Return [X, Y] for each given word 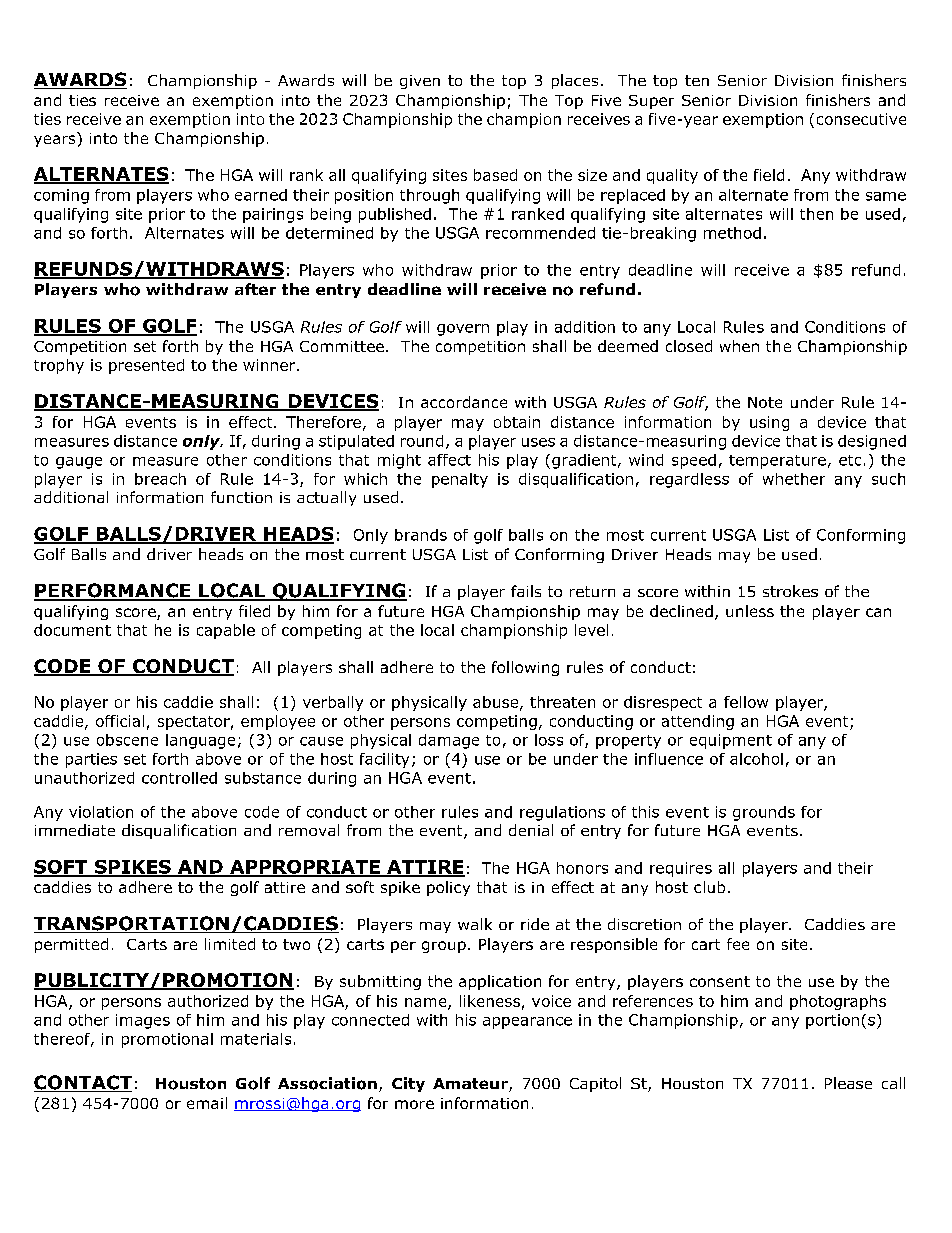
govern [463, 330]
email [207, 1103]
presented [146, 366]
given [420, 82]
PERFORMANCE [113, 591]
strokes [790, 591]
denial [531, 830]
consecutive [861, 119]
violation [101, 812]
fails [526, 591]
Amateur [471, 1085]
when [739, 346]
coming [61, 196]
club [709, 887]
